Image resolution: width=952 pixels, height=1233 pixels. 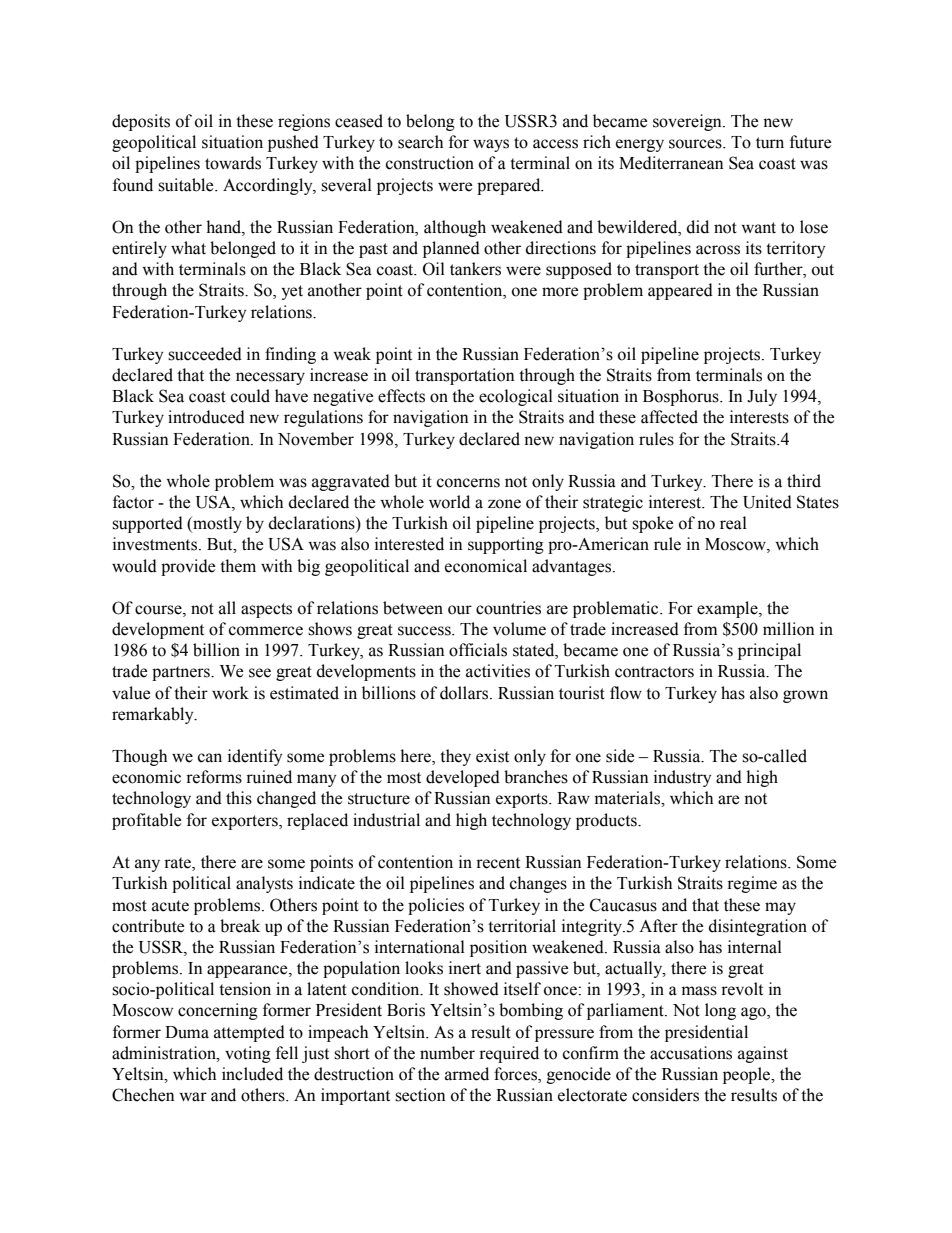 What do you see at coordinates (233, 163) in the image?
I see `towards` at bounding box center [233, 163].
